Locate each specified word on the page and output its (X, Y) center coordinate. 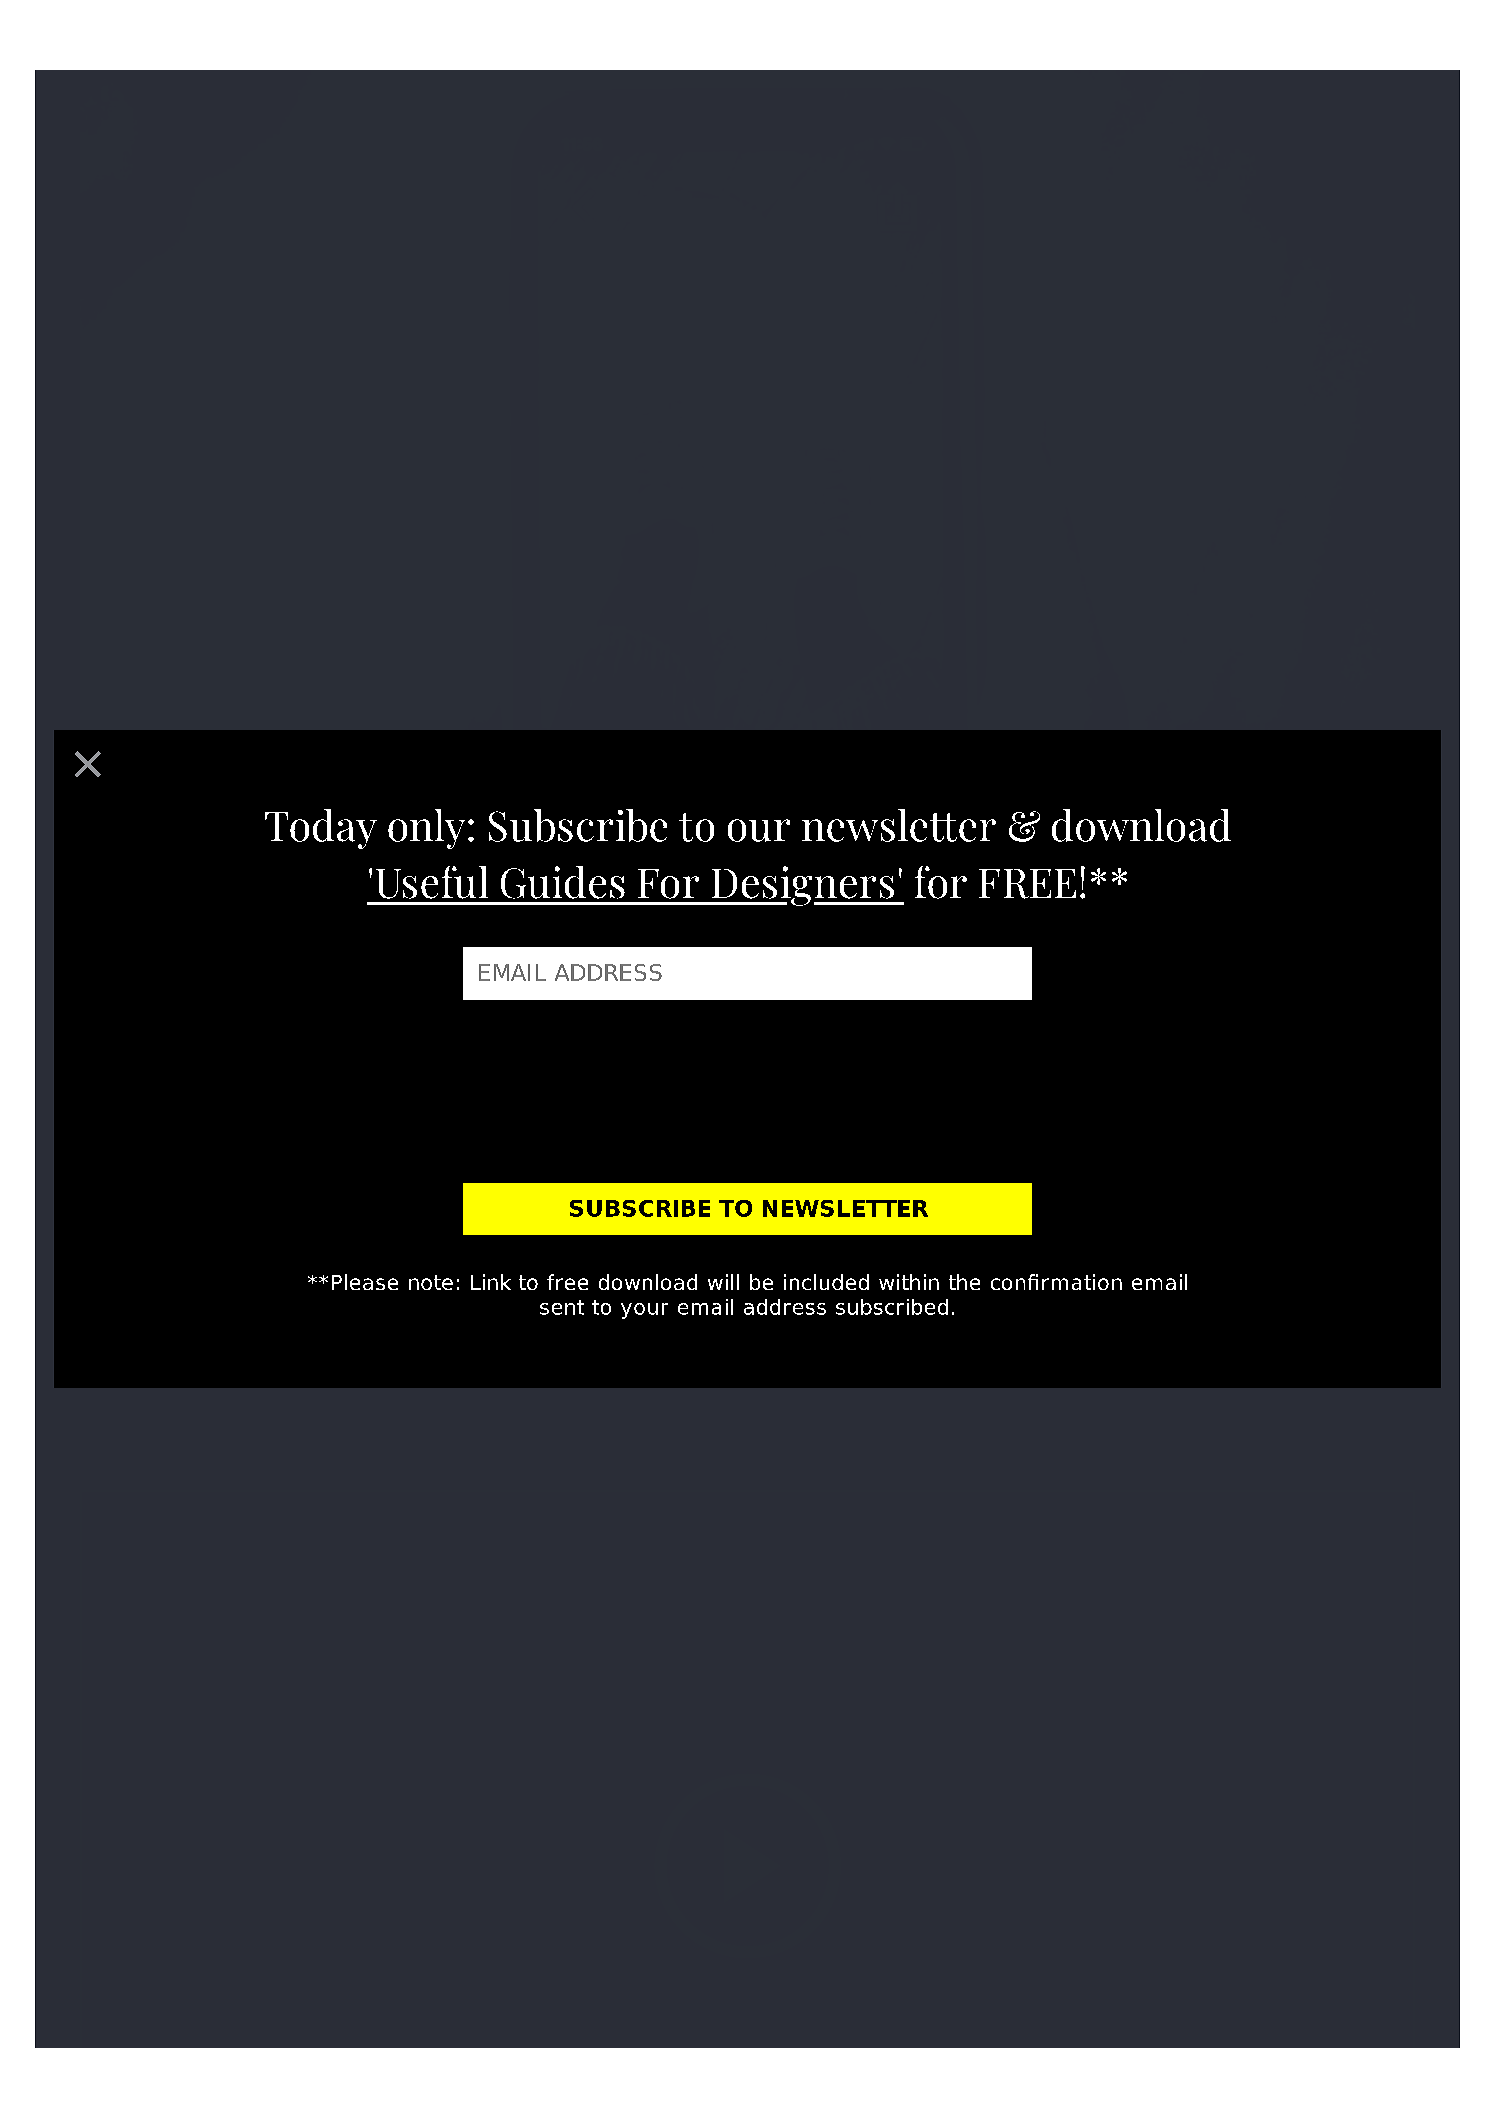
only (426, 829)
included (826, 1282)
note (431, 1282)
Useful (432, 882)
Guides (563, 882)
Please (365, 1282)
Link (491, 1282)
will (723, 1282)
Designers (802, 886)
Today (321, 829)
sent (562, 1307)
